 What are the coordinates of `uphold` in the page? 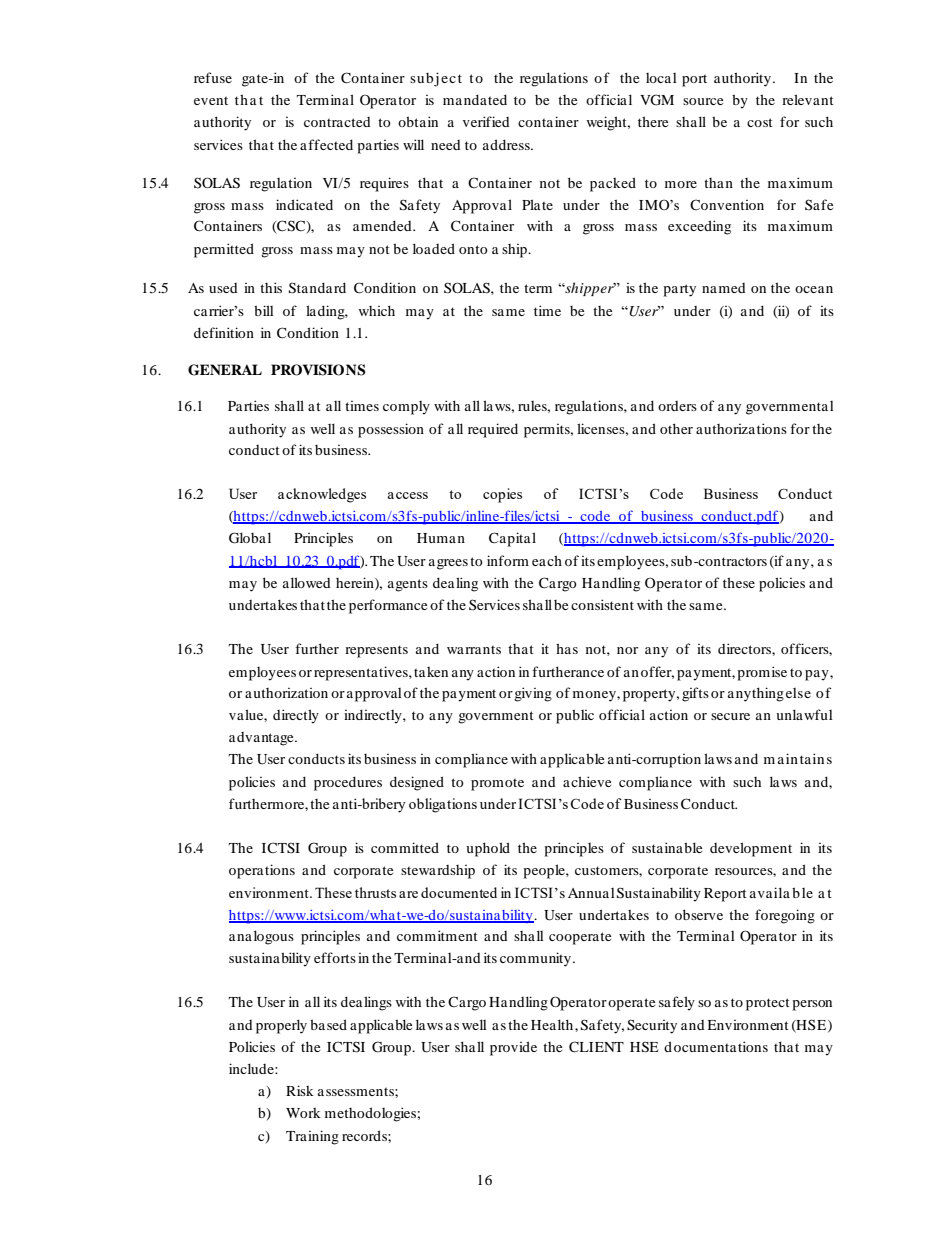 It's located at (488, 849).
